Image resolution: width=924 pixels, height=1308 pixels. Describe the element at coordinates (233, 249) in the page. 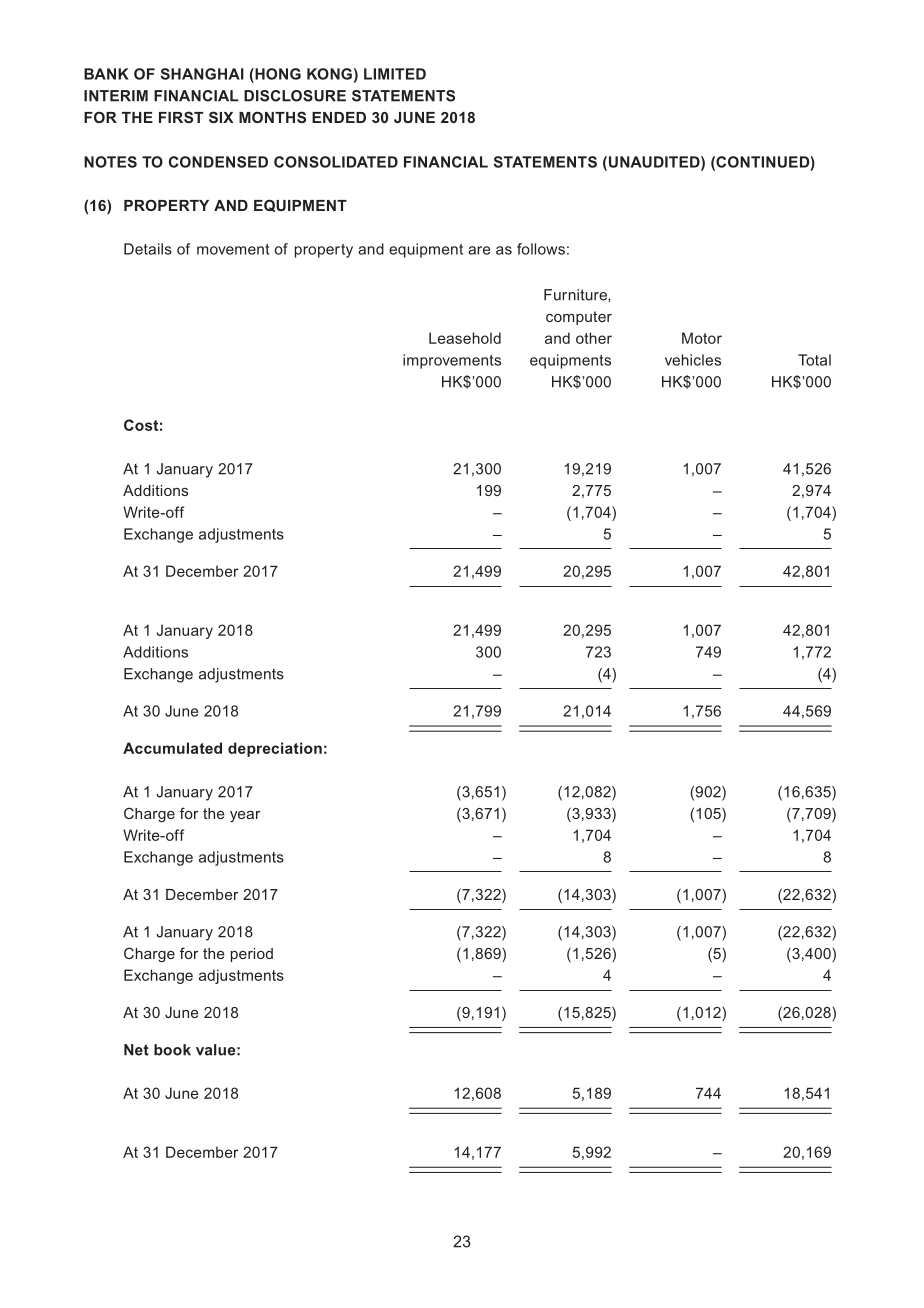

I see `movement` at that location.
